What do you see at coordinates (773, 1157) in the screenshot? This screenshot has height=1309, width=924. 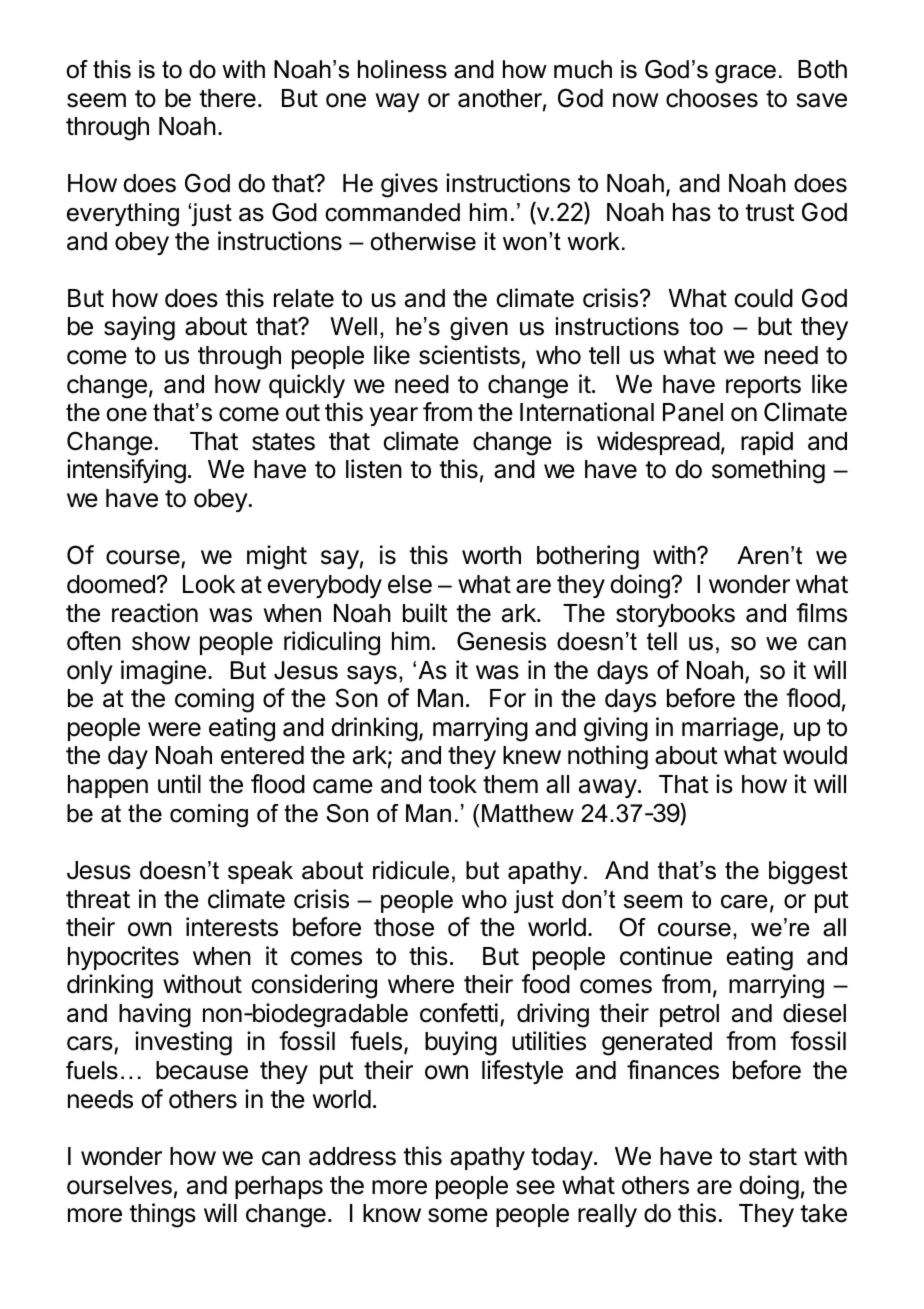 I see `start` at bounding box center [773, 1157].
